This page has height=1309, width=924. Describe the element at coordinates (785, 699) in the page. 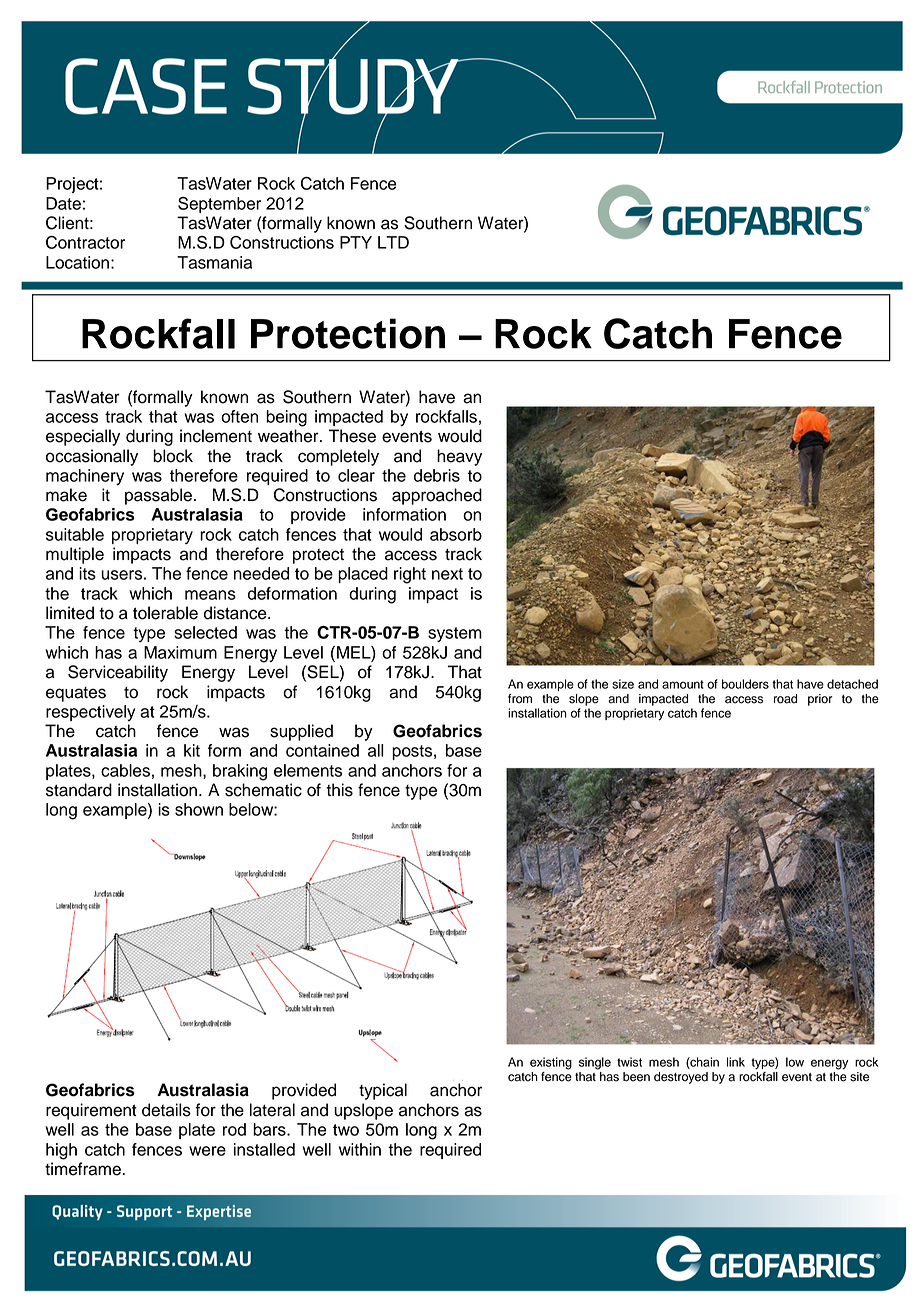

I see `road` at that location.
